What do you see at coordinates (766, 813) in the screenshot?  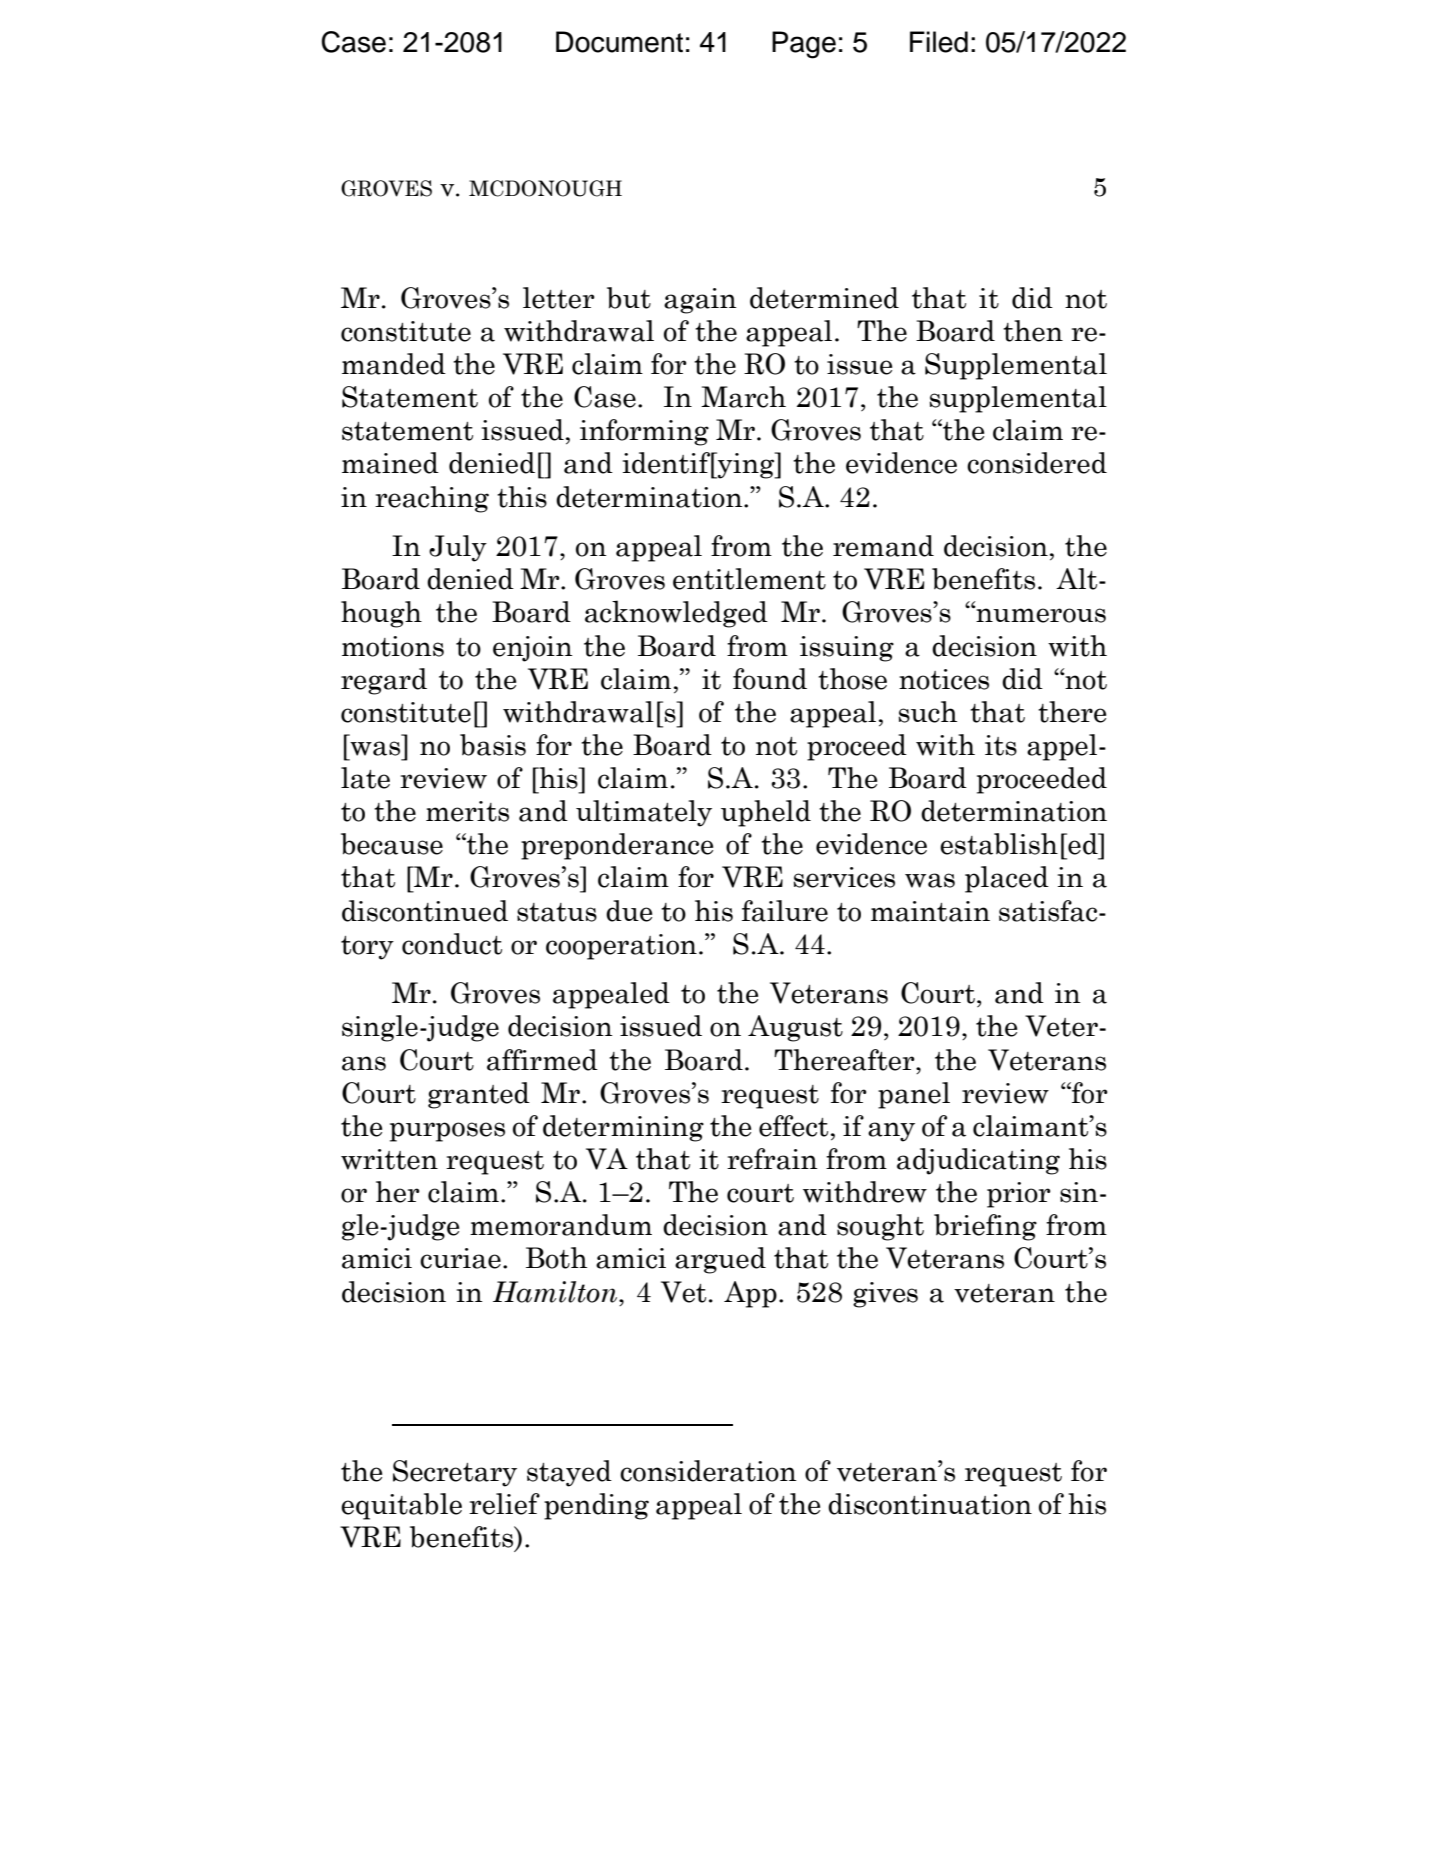 I see `upheld` at bounding box center [766, 813].
